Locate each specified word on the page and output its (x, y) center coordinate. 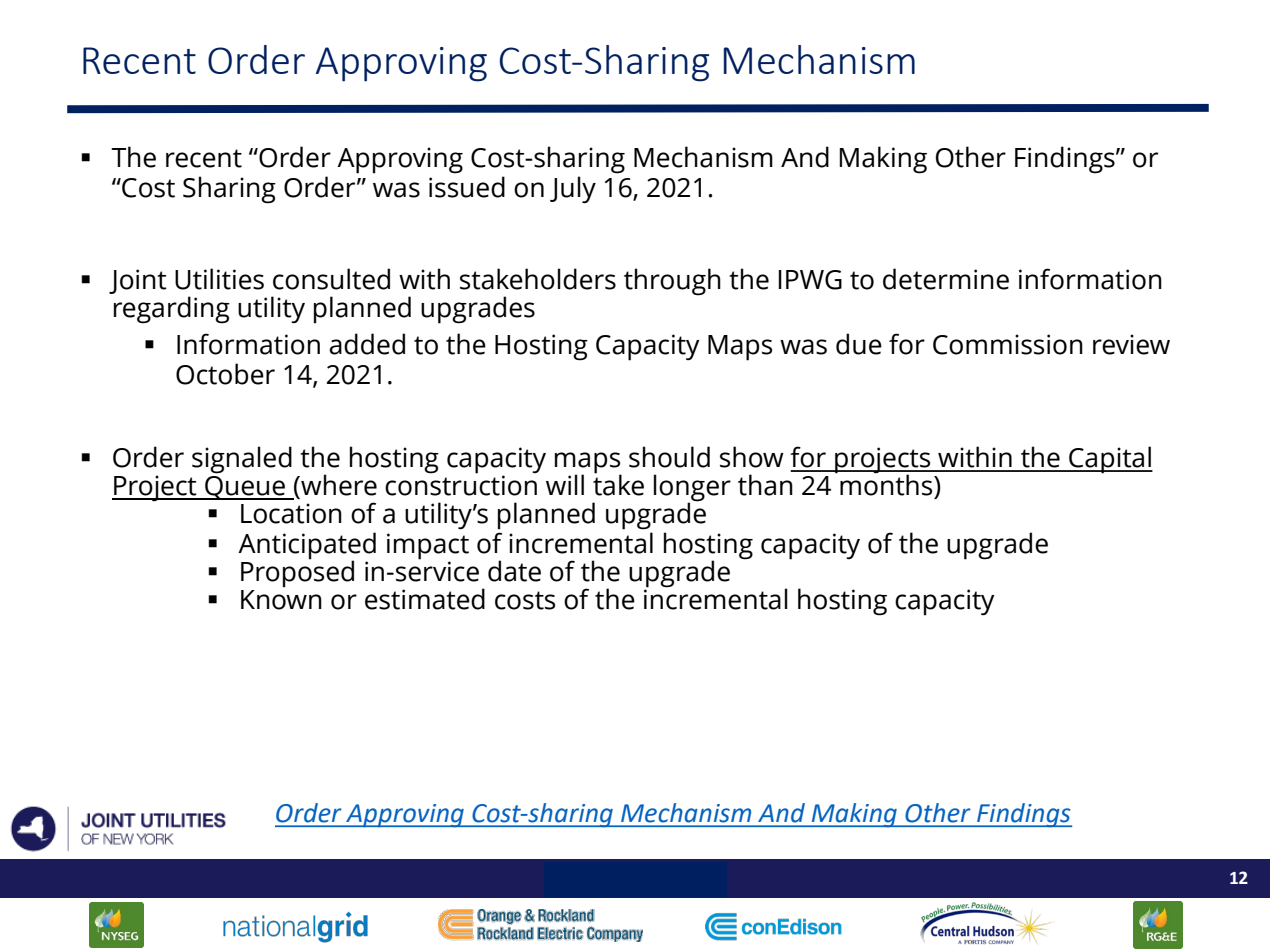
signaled (242, 460)
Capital (1110, 460)
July (573, 190)
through (672, 282)
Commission (1008, 344)
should (669, 457)
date (514, 571)
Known (281, 600)
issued (467, 187)
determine (946, 279)
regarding (172, 310)
